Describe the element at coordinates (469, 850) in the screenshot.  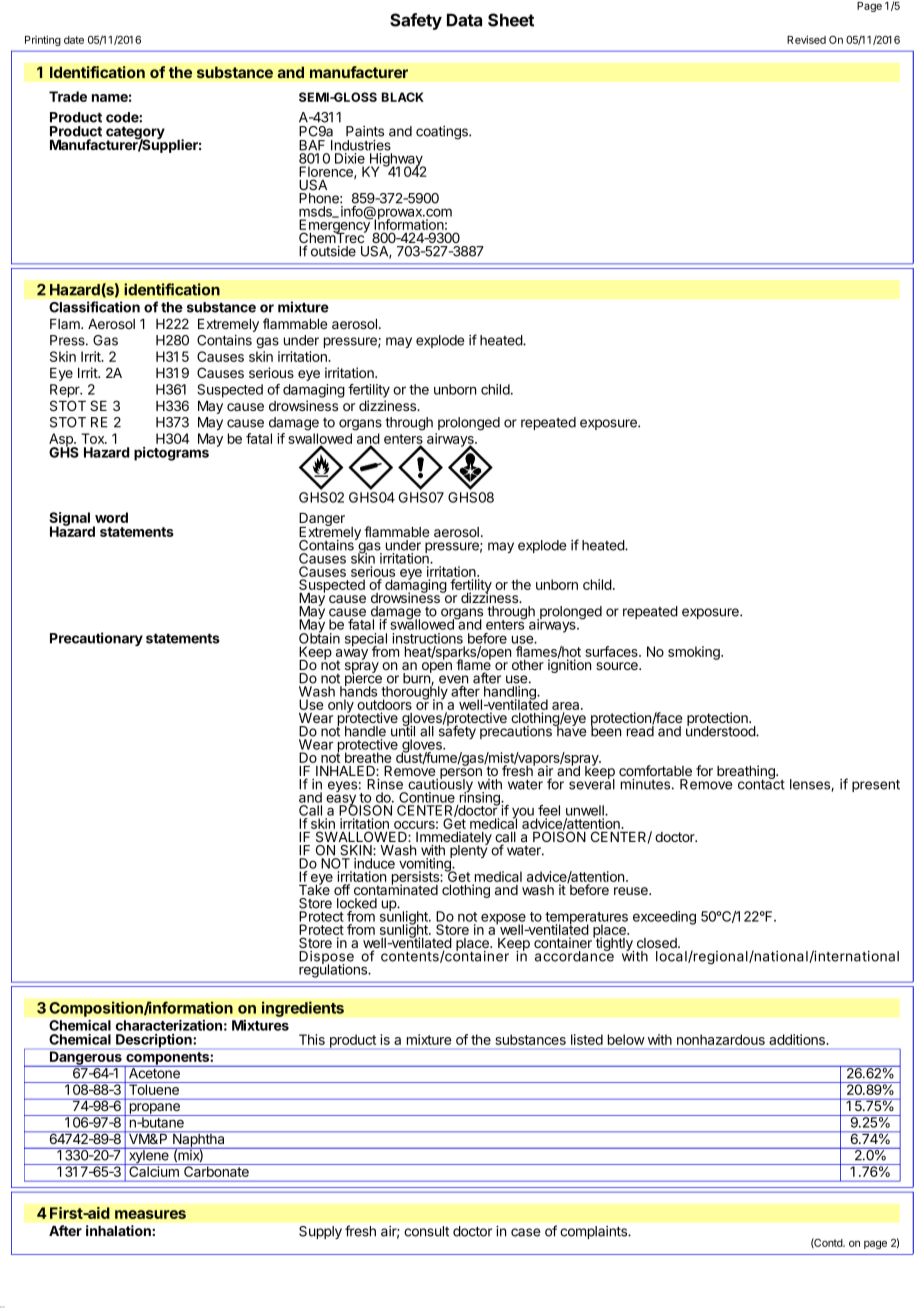
I see `plenty` at that location.
